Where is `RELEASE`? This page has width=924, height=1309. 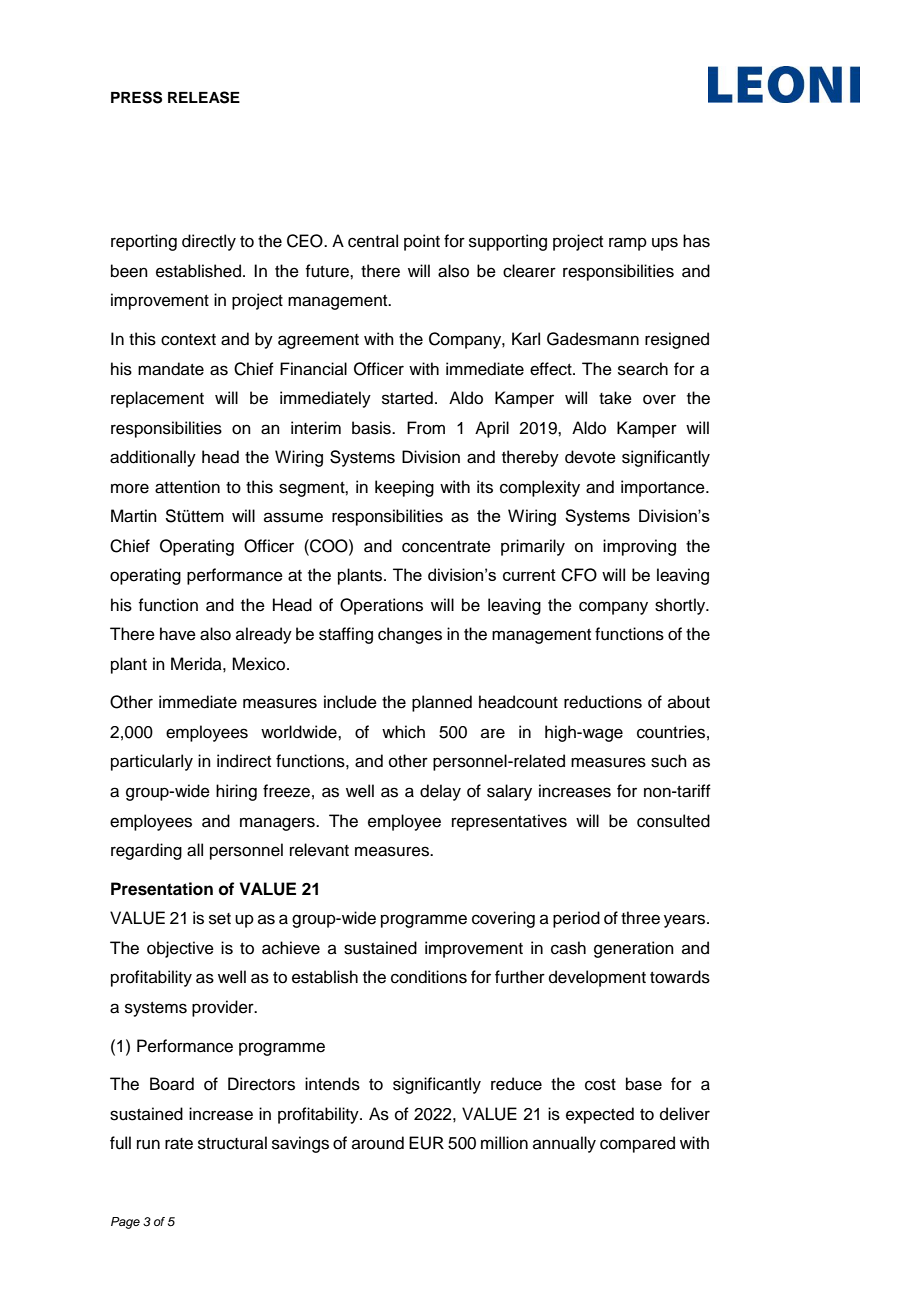 RELEASE is located at coordinates (204, 97).
